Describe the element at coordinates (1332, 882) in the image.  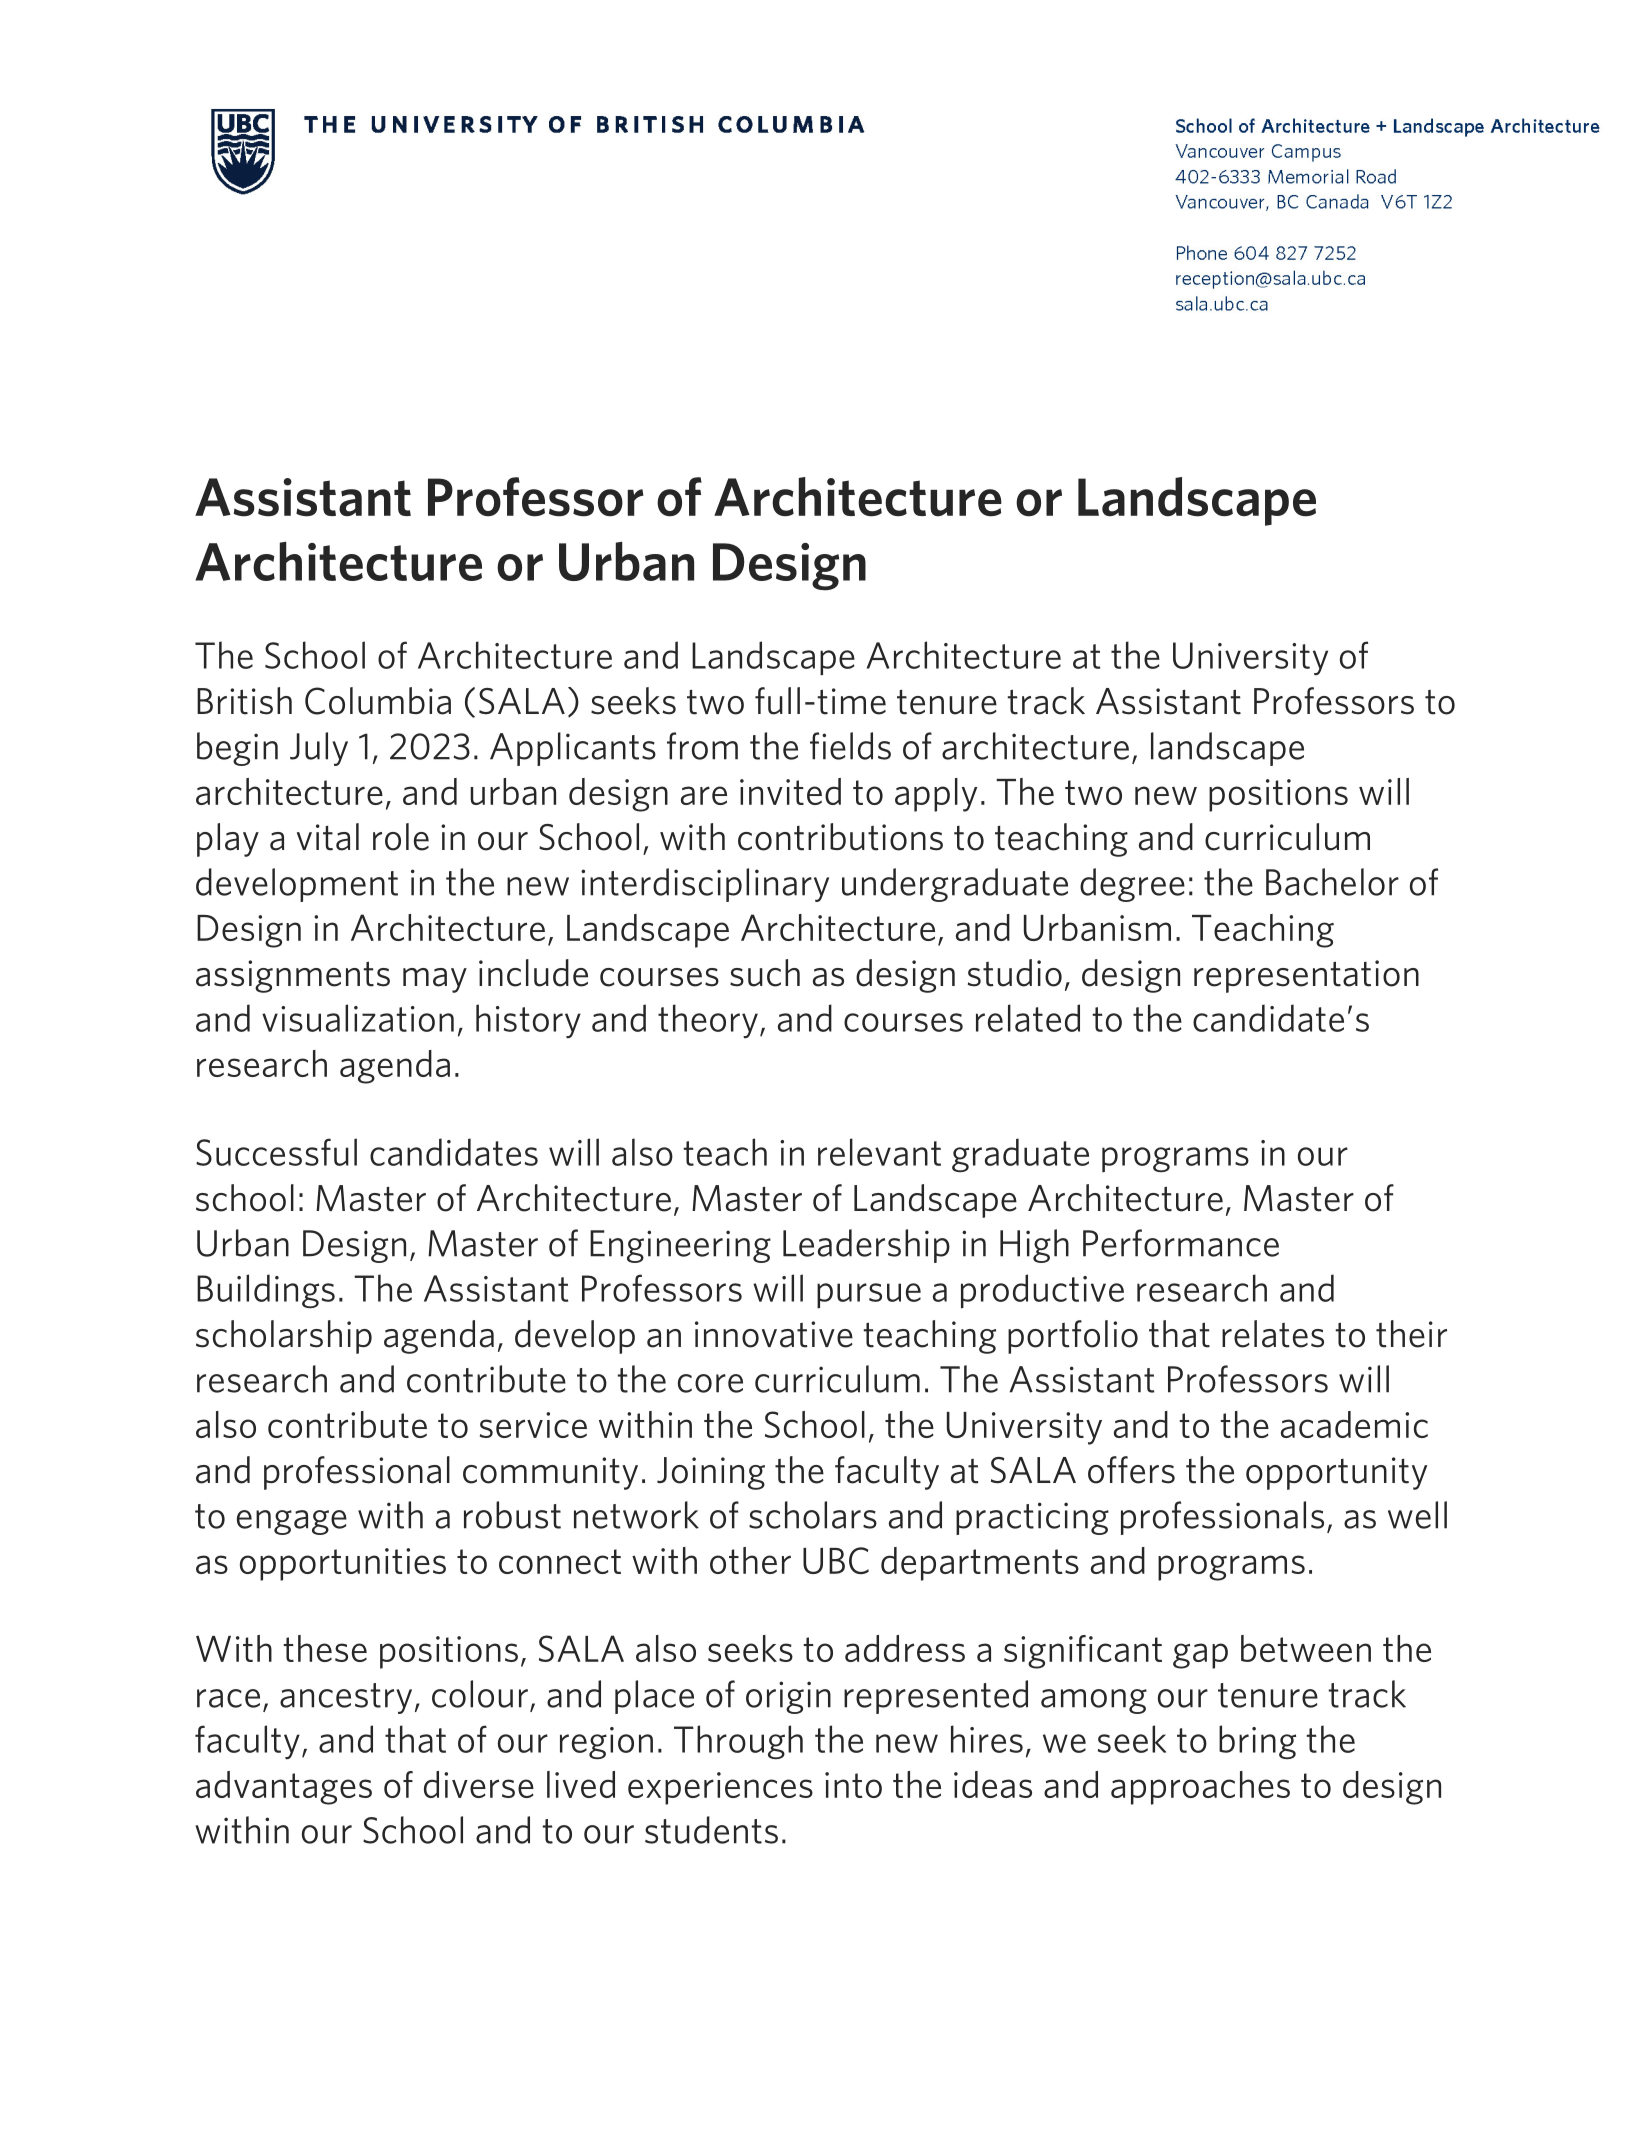
I see `Bachelor` at that location.
